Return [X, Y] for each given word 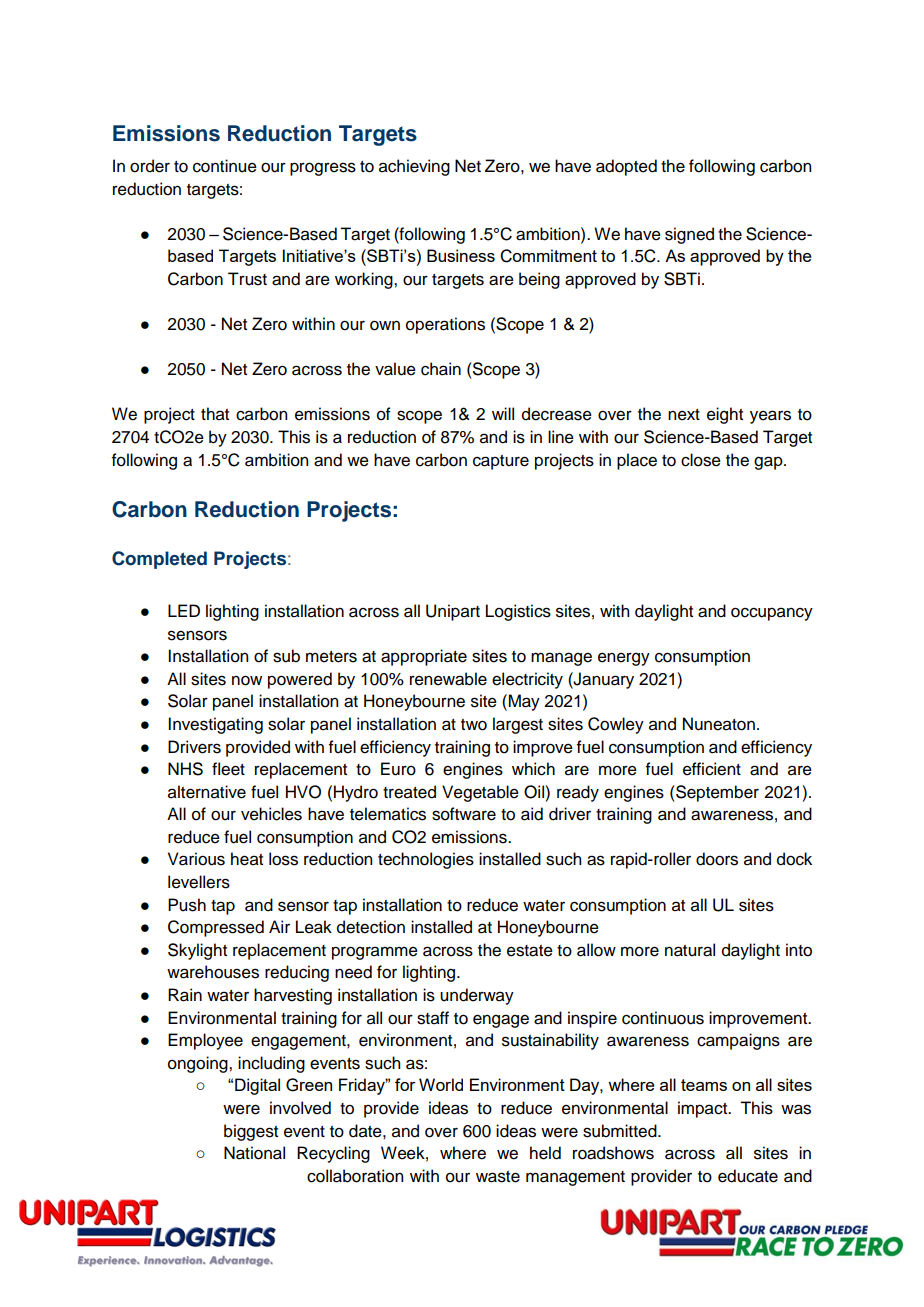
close [701, 460]
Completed [159, 560]
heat [247, 859]
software [464, 814]
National [254, 1153]
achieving [414, 167]
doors [717, 859]
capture [501, 462]
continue [225, 166]
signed [689, 235]
